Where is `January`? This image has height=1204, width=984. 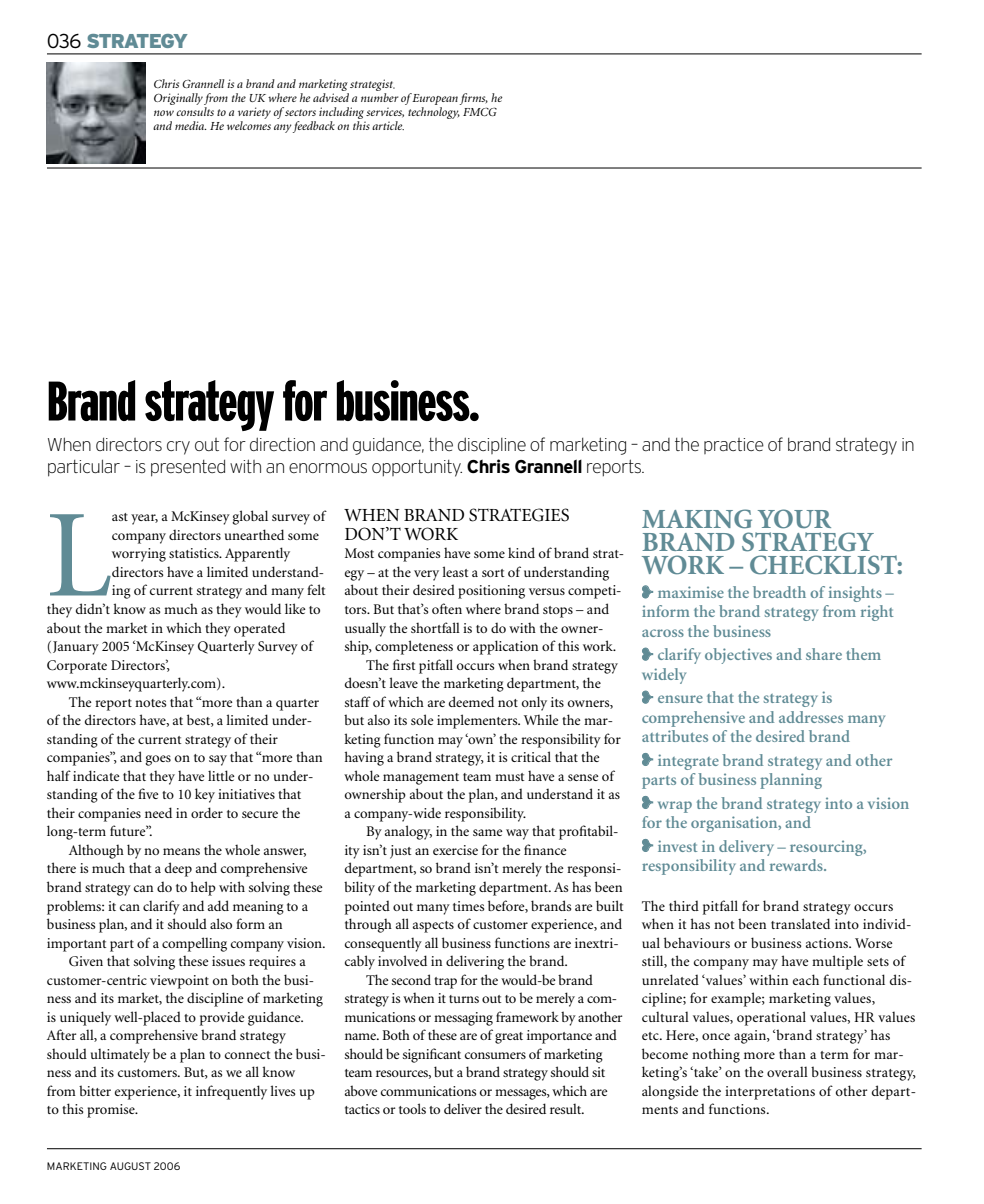
January is located at coordinates (76, 648).
